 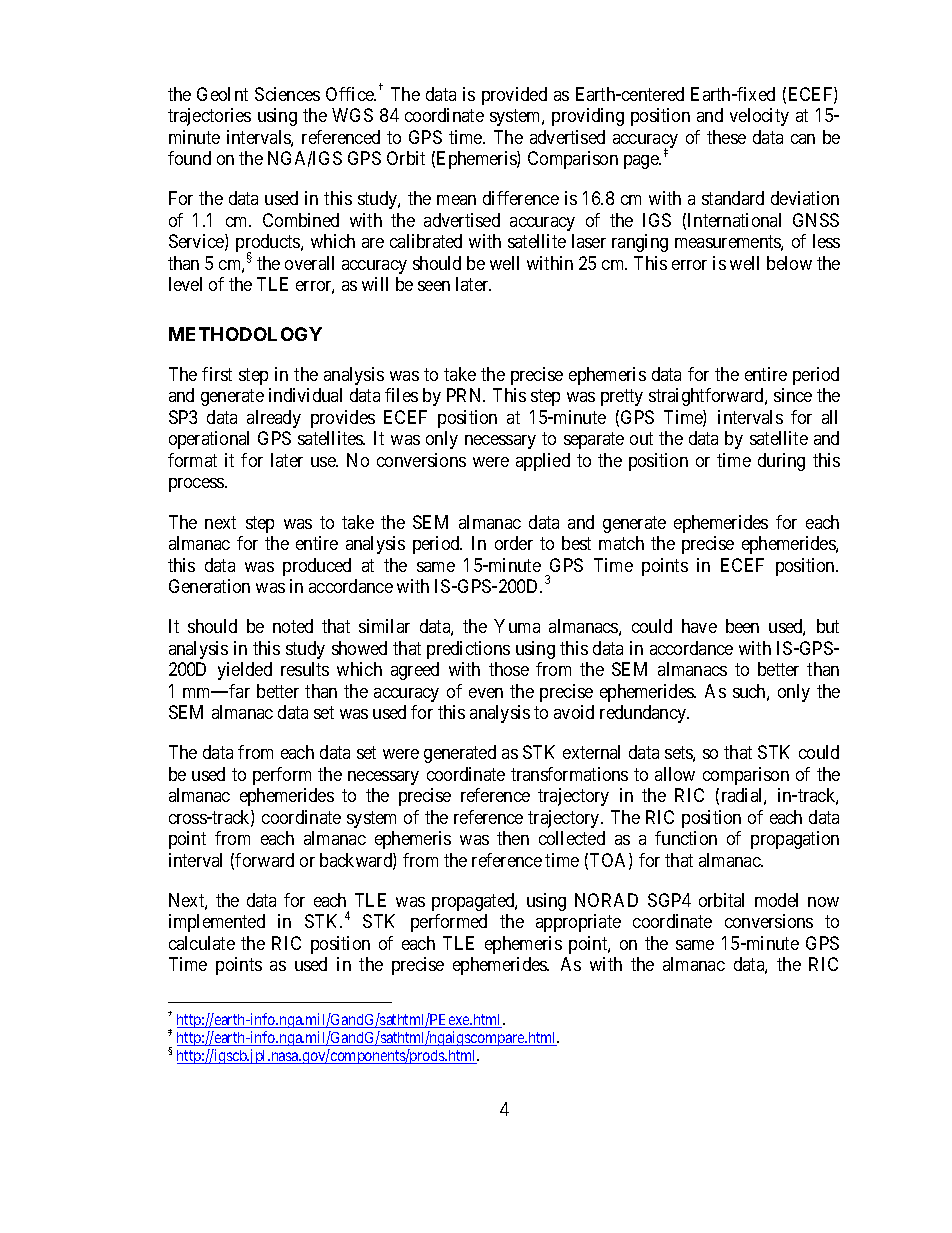 What do you see at coordinates (578, 923) in the image?
I see `appropriate` at bounding box center [578, 923].
